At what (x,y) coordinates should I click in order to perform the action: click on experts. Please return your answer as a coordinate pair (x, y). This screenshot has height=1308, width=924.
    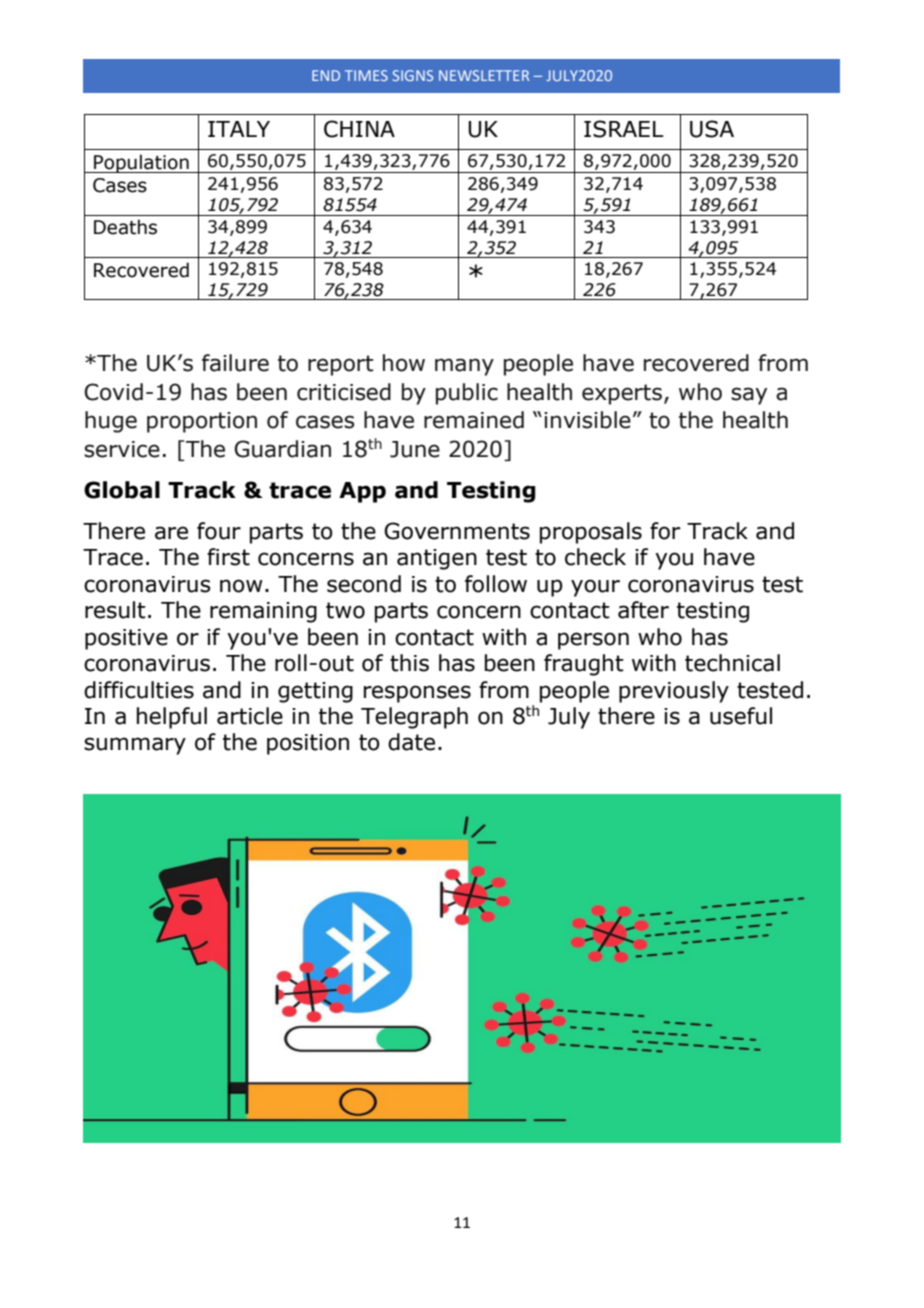
    Looking at the image, I should click on (622, 394).
